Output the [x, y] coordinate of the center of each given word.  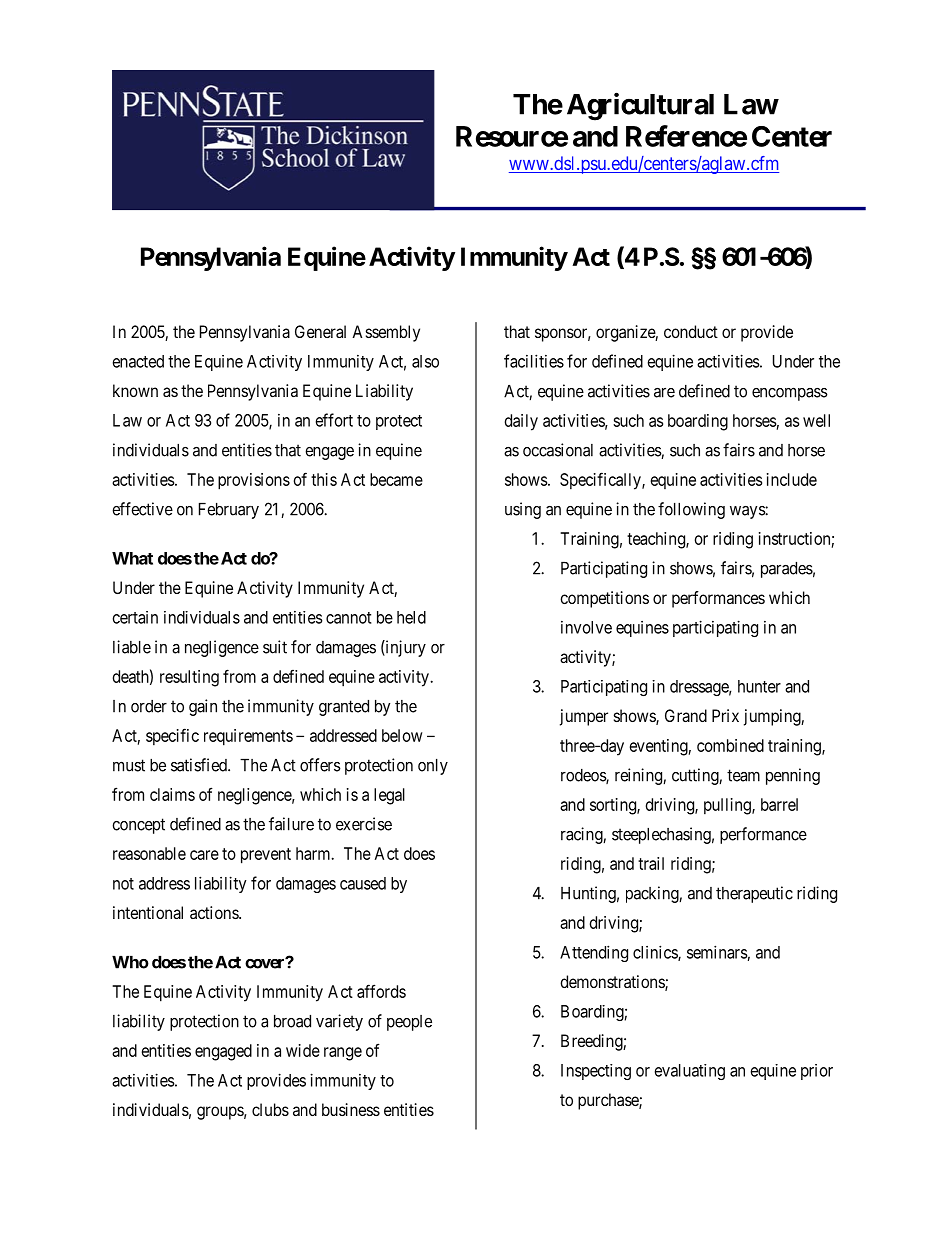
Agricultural [640, 107]
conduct [691, 331]
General [320, 331]
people [409, 1023]
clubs [270, 1109]
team [743, 775]
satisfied [200, 765]
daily [521, 422]
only [433, 767]
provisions [254, 481]
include [792, 479]
